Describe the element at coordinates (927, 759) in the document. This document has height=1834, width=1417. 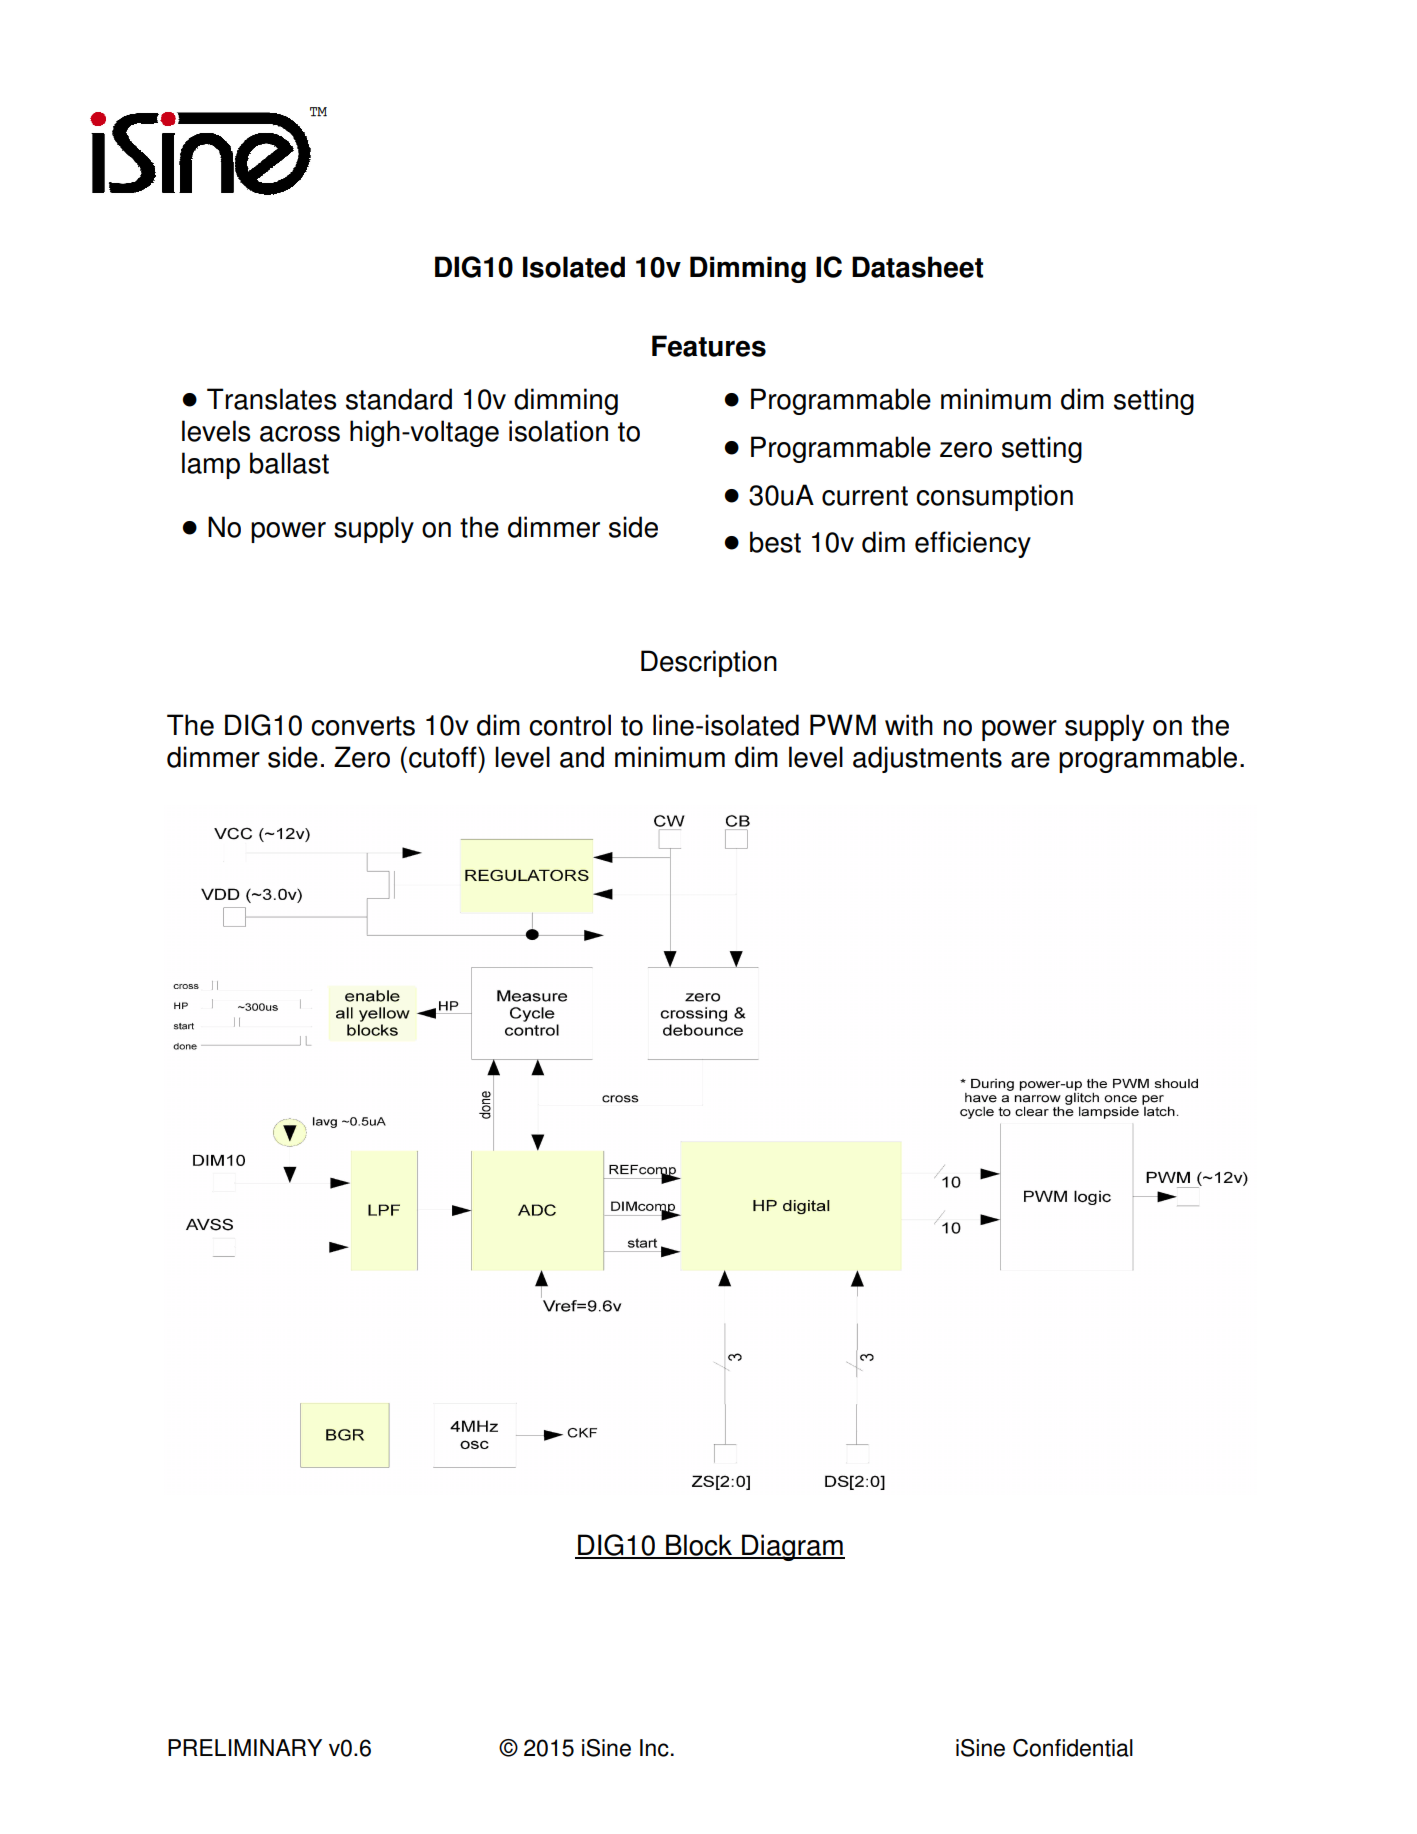
I see `adjustments` at that location.
